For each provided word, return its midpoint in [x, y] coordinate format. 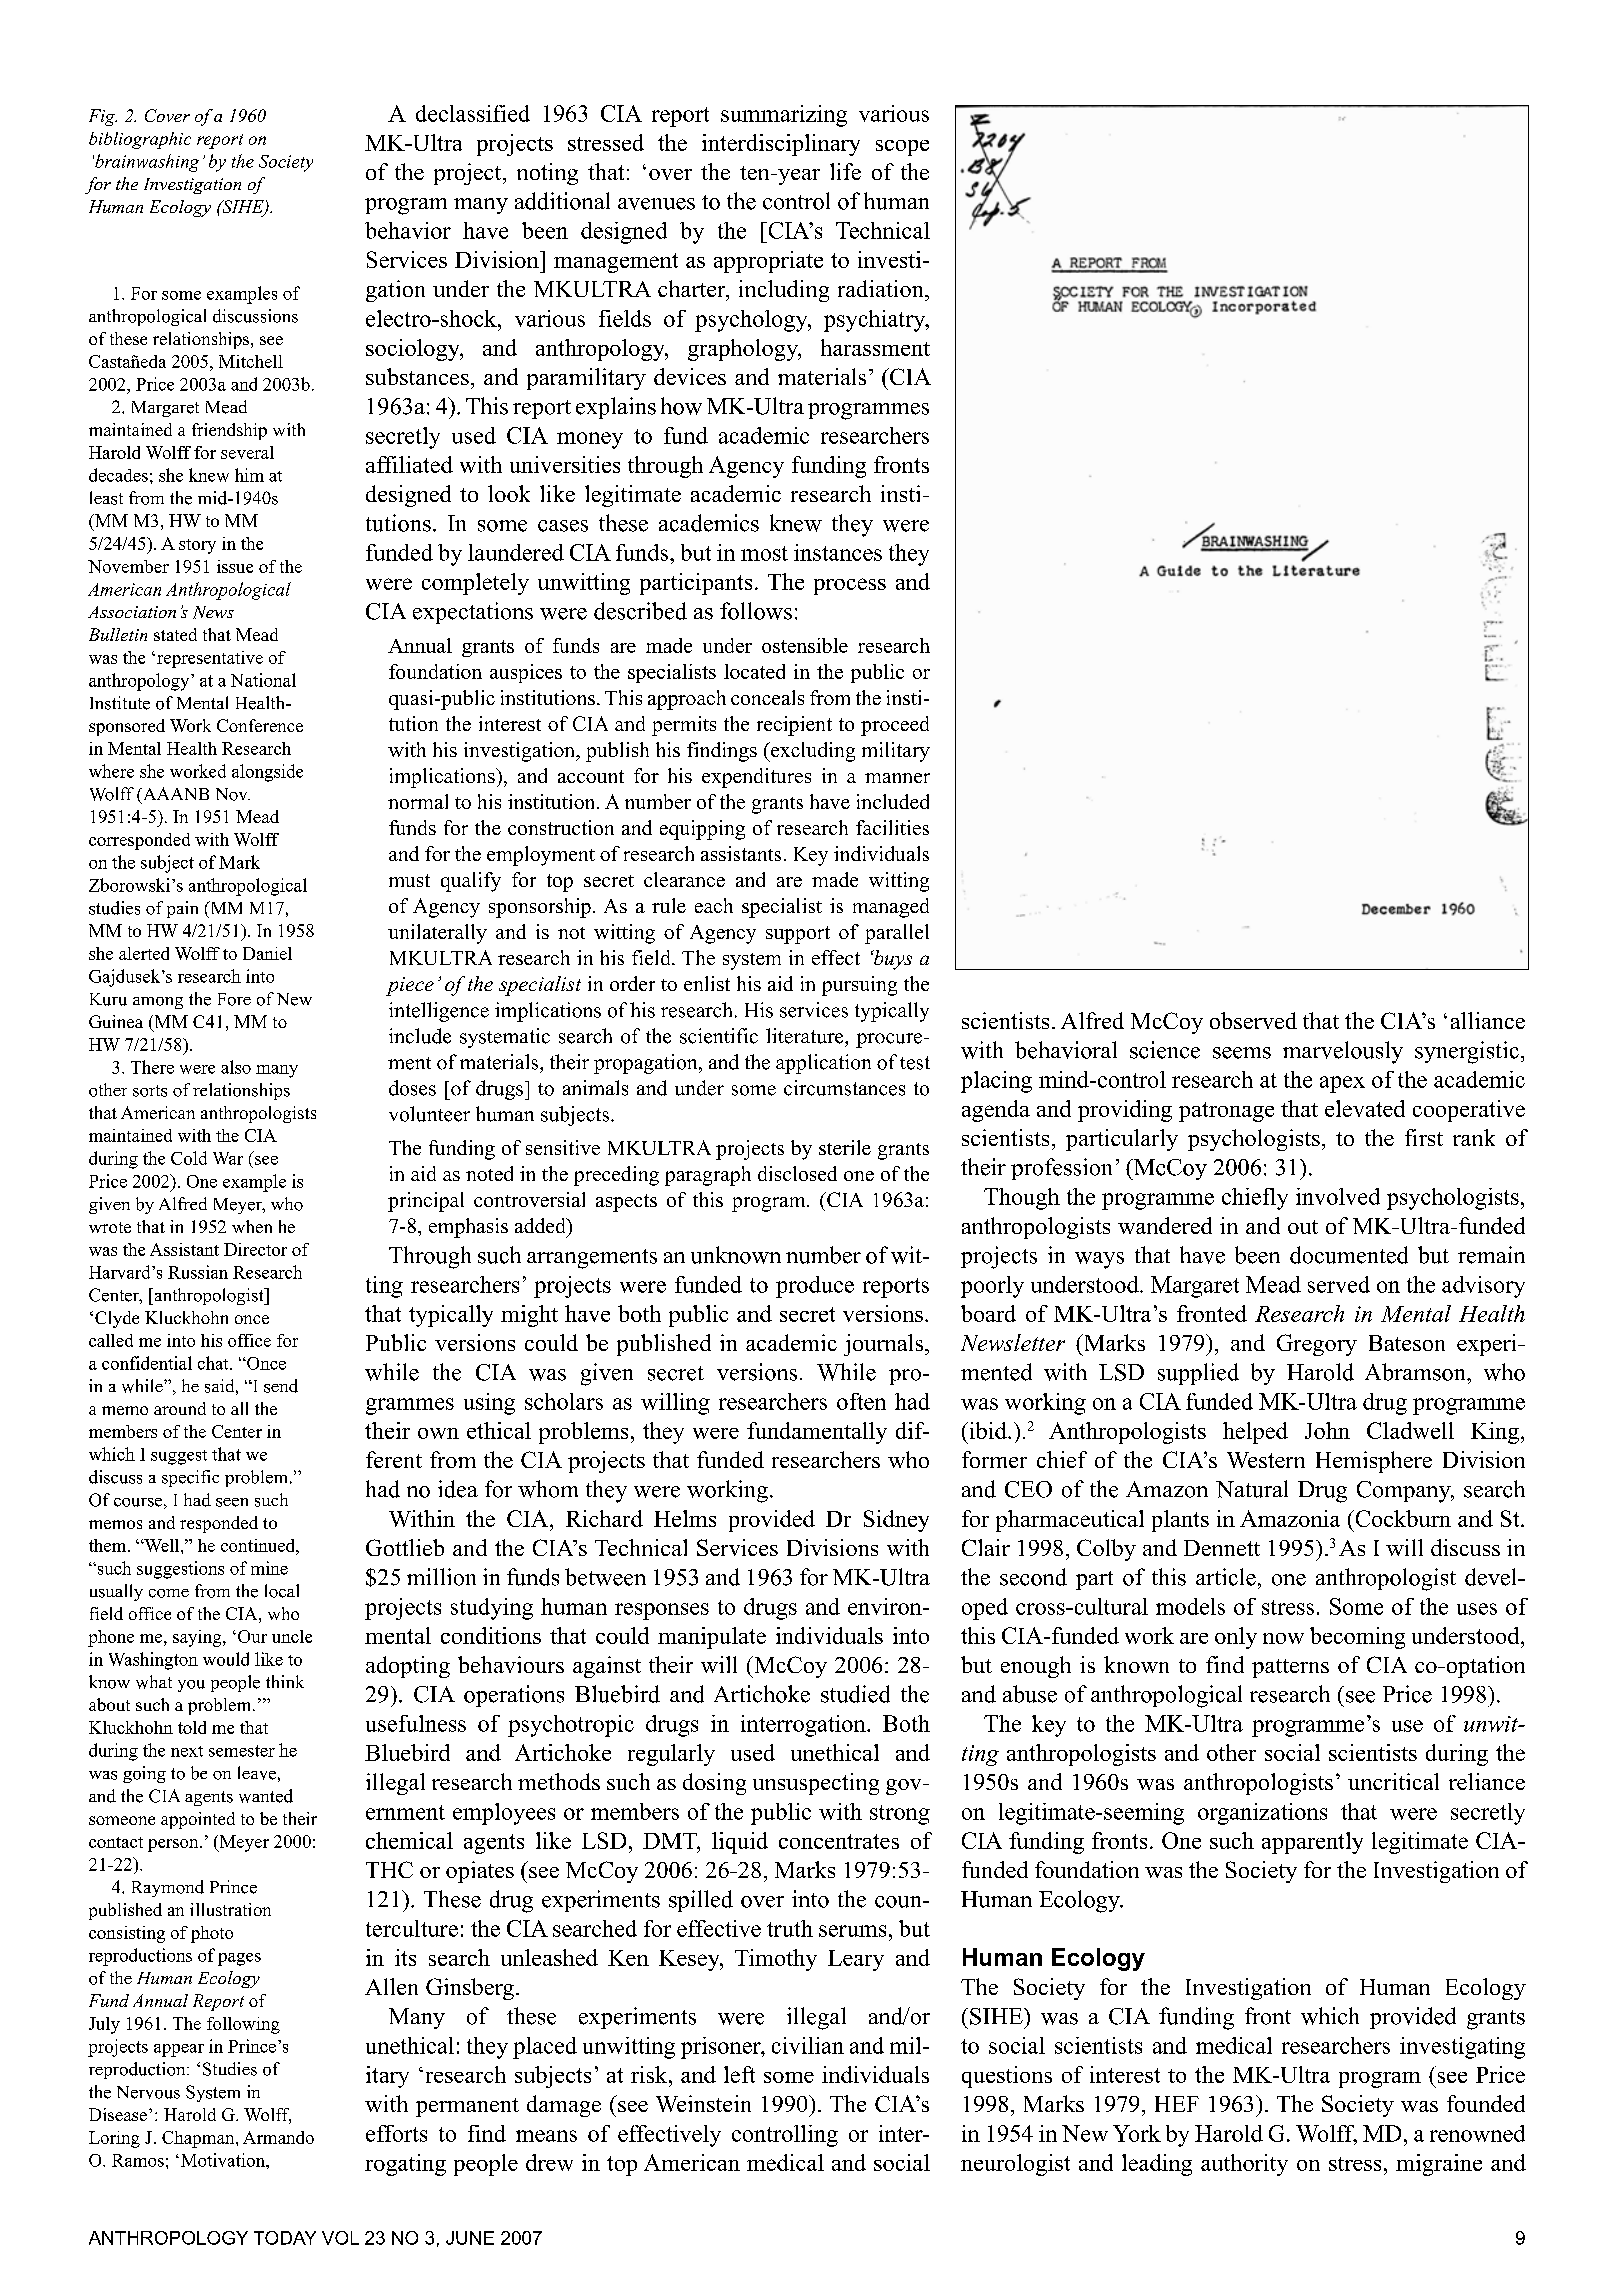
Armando [278, 2137]
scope [902, 148]
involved [1338, 1196]
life [845, 171]
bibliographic [140, 140]
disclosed [797, 1173]
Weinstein [703, 2103]
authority [1244, 2165]
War [228, 1158]
